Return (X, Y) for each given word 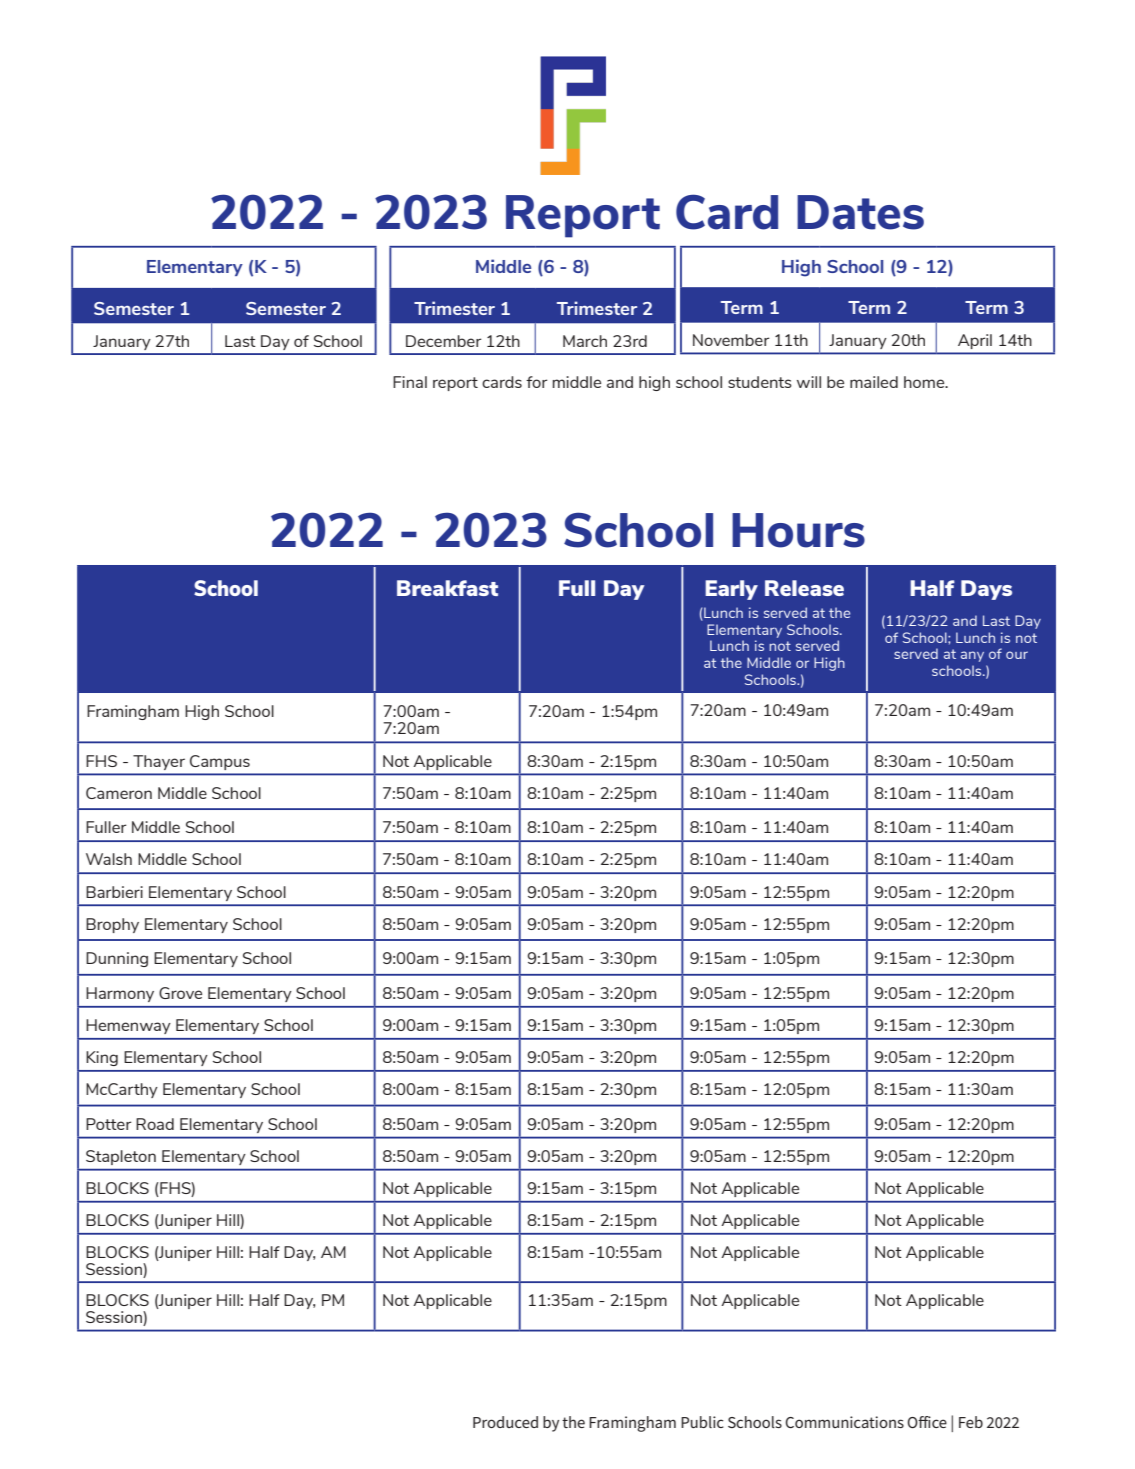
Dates (860, 212)
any (972, 656)
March (585, 341)
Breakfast (447, 588)
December (444, 341)
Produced (505, 1422)
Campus (220, 762)
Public (702, 1422)
